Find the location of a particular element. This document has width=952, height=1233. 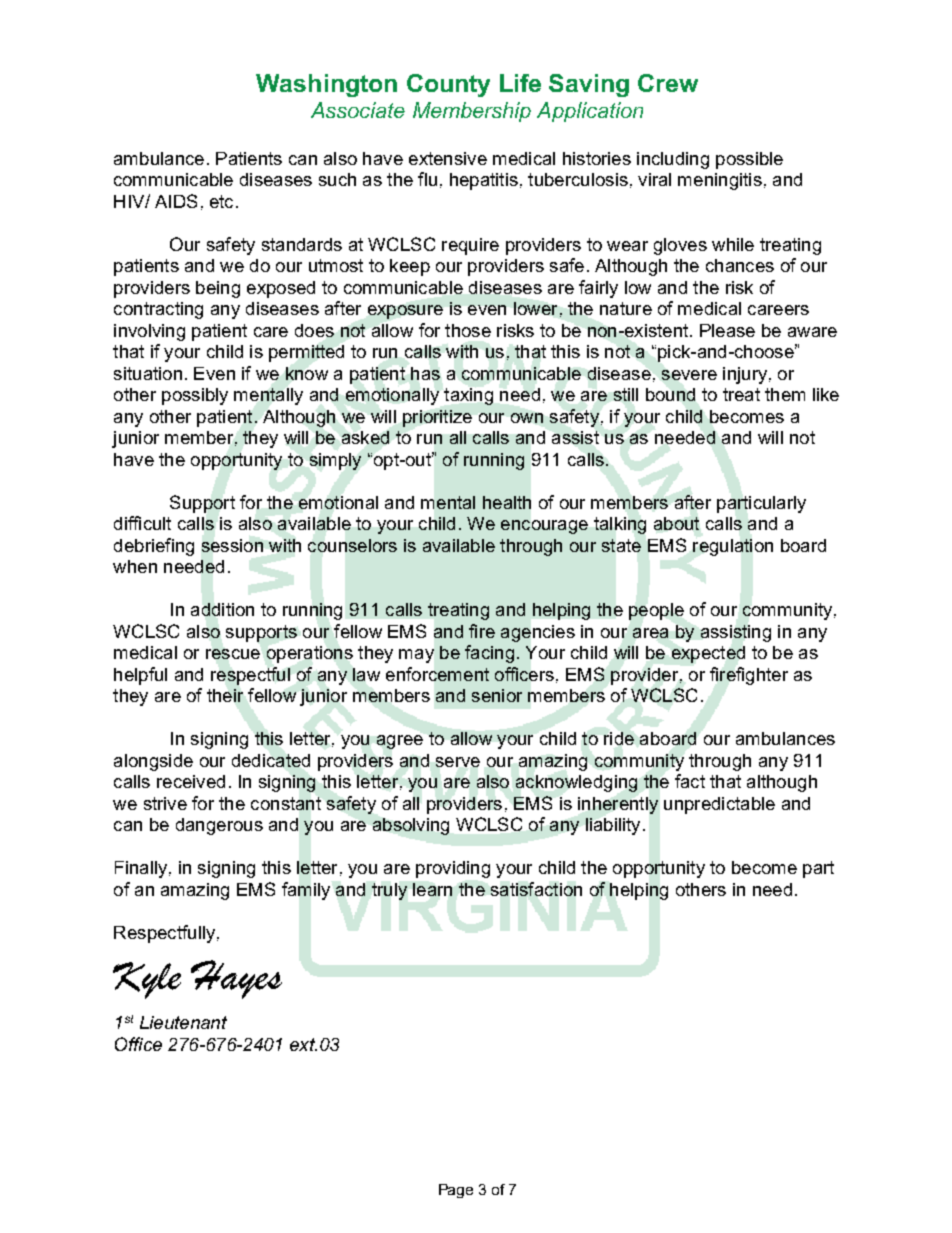

County is located at coordinates (448, 85).
